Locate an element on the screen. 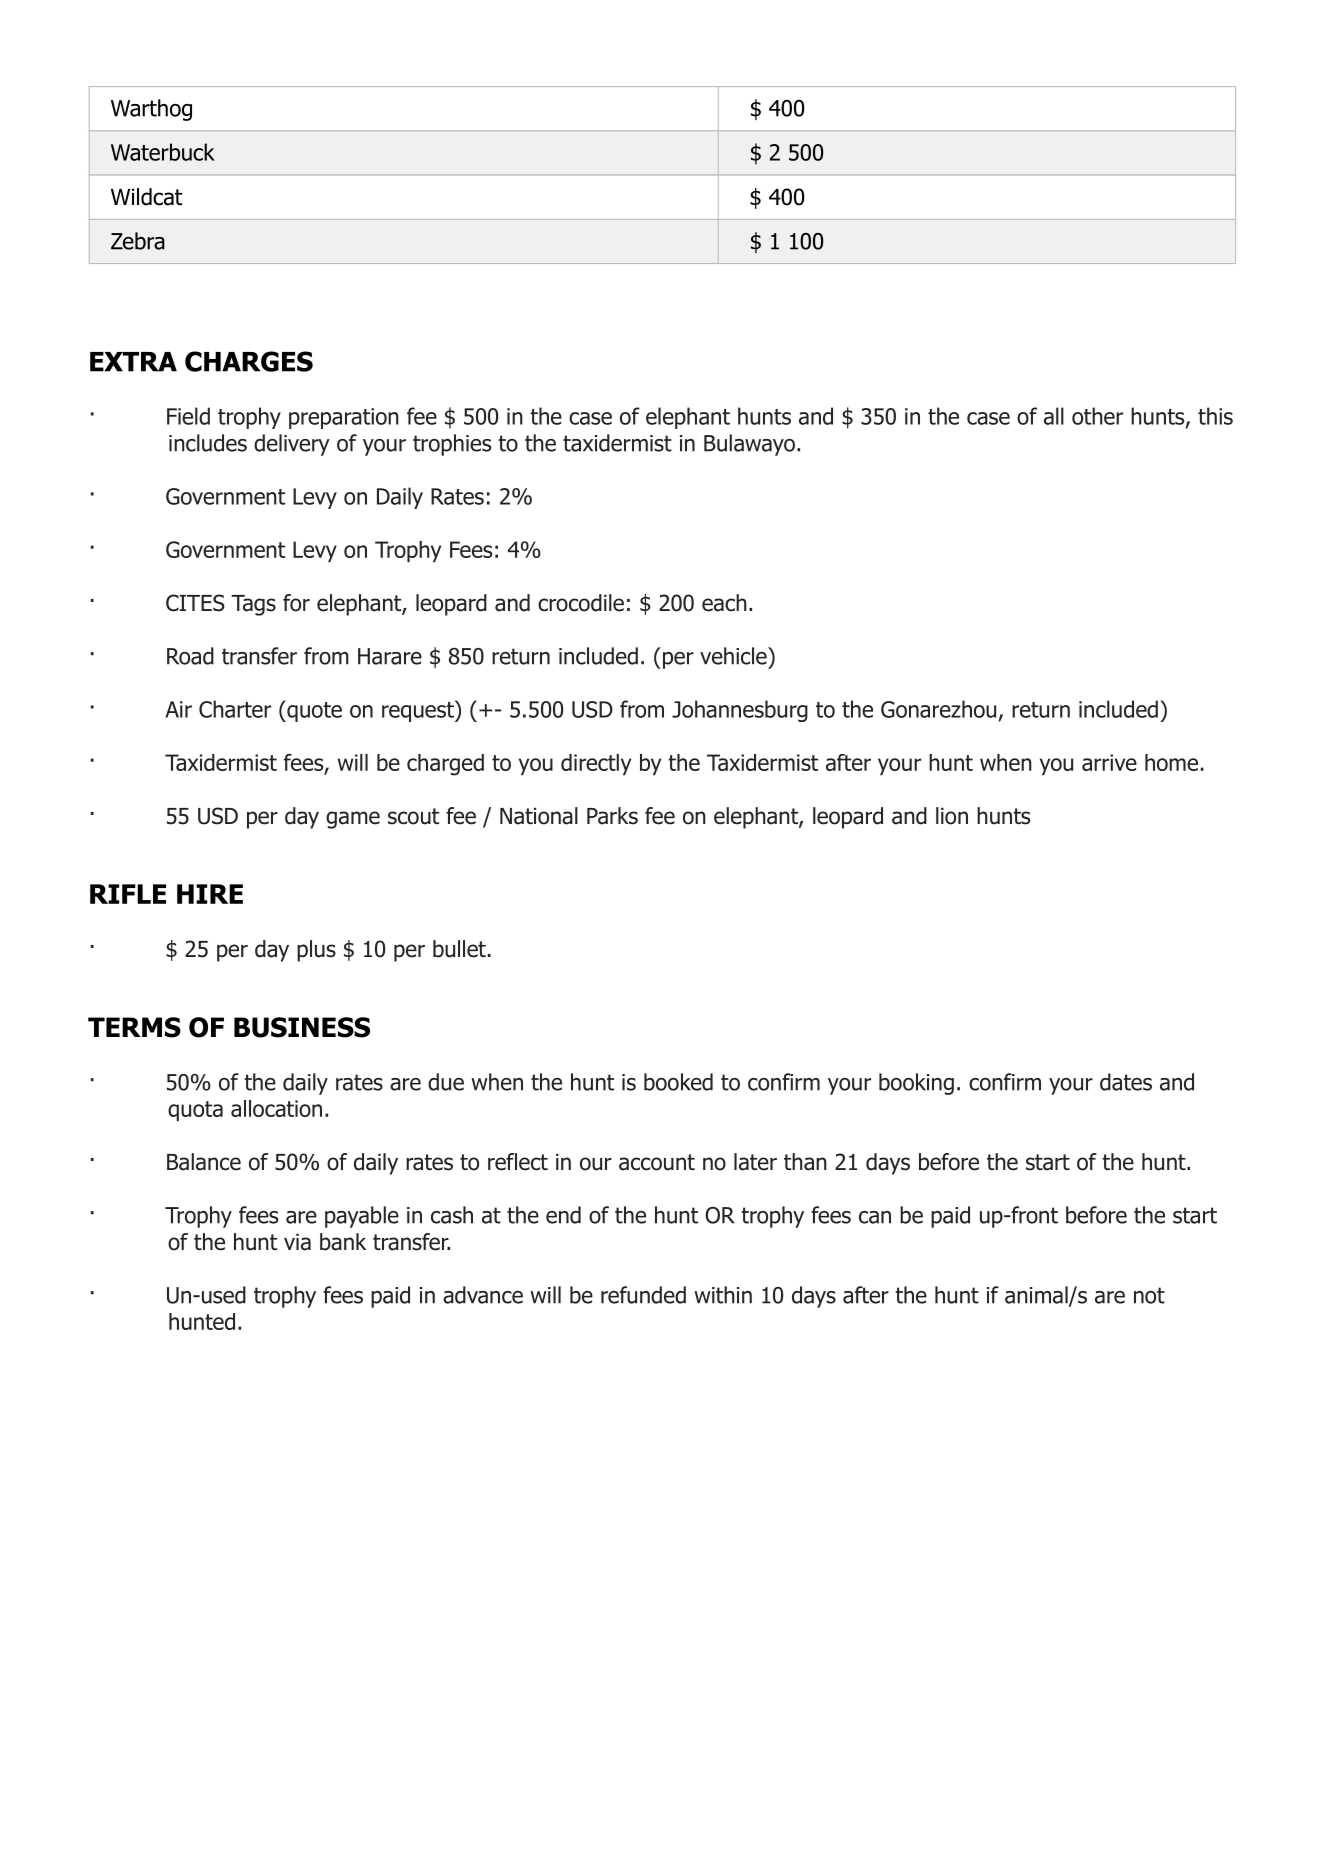 Image resolution: width=1321 pixels, height=1868 pixels. Wildcat is located at coordinates (146, 197).
